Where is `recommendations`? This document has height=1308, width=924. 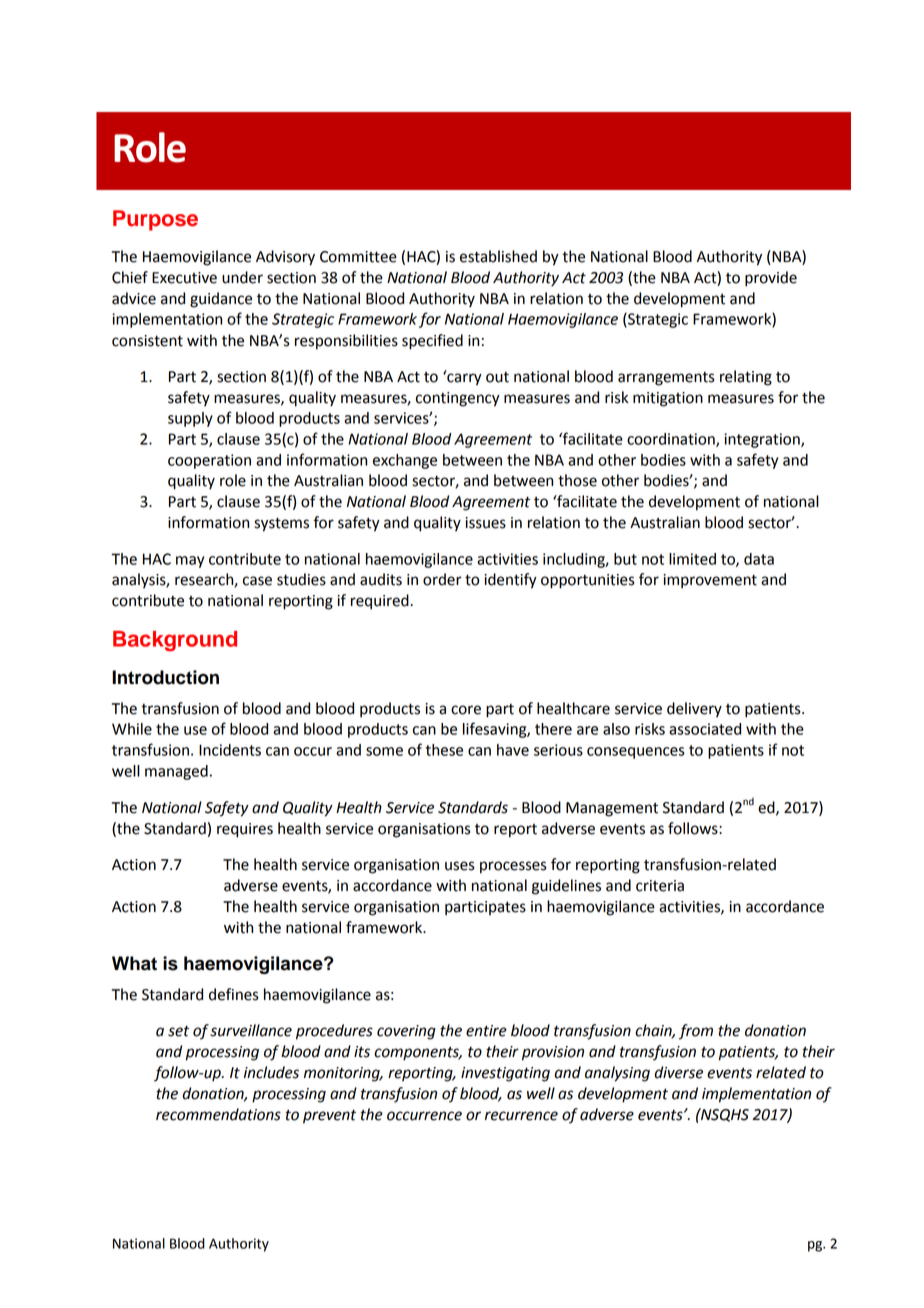
recommendations is located at coordinates (218, 1114).
